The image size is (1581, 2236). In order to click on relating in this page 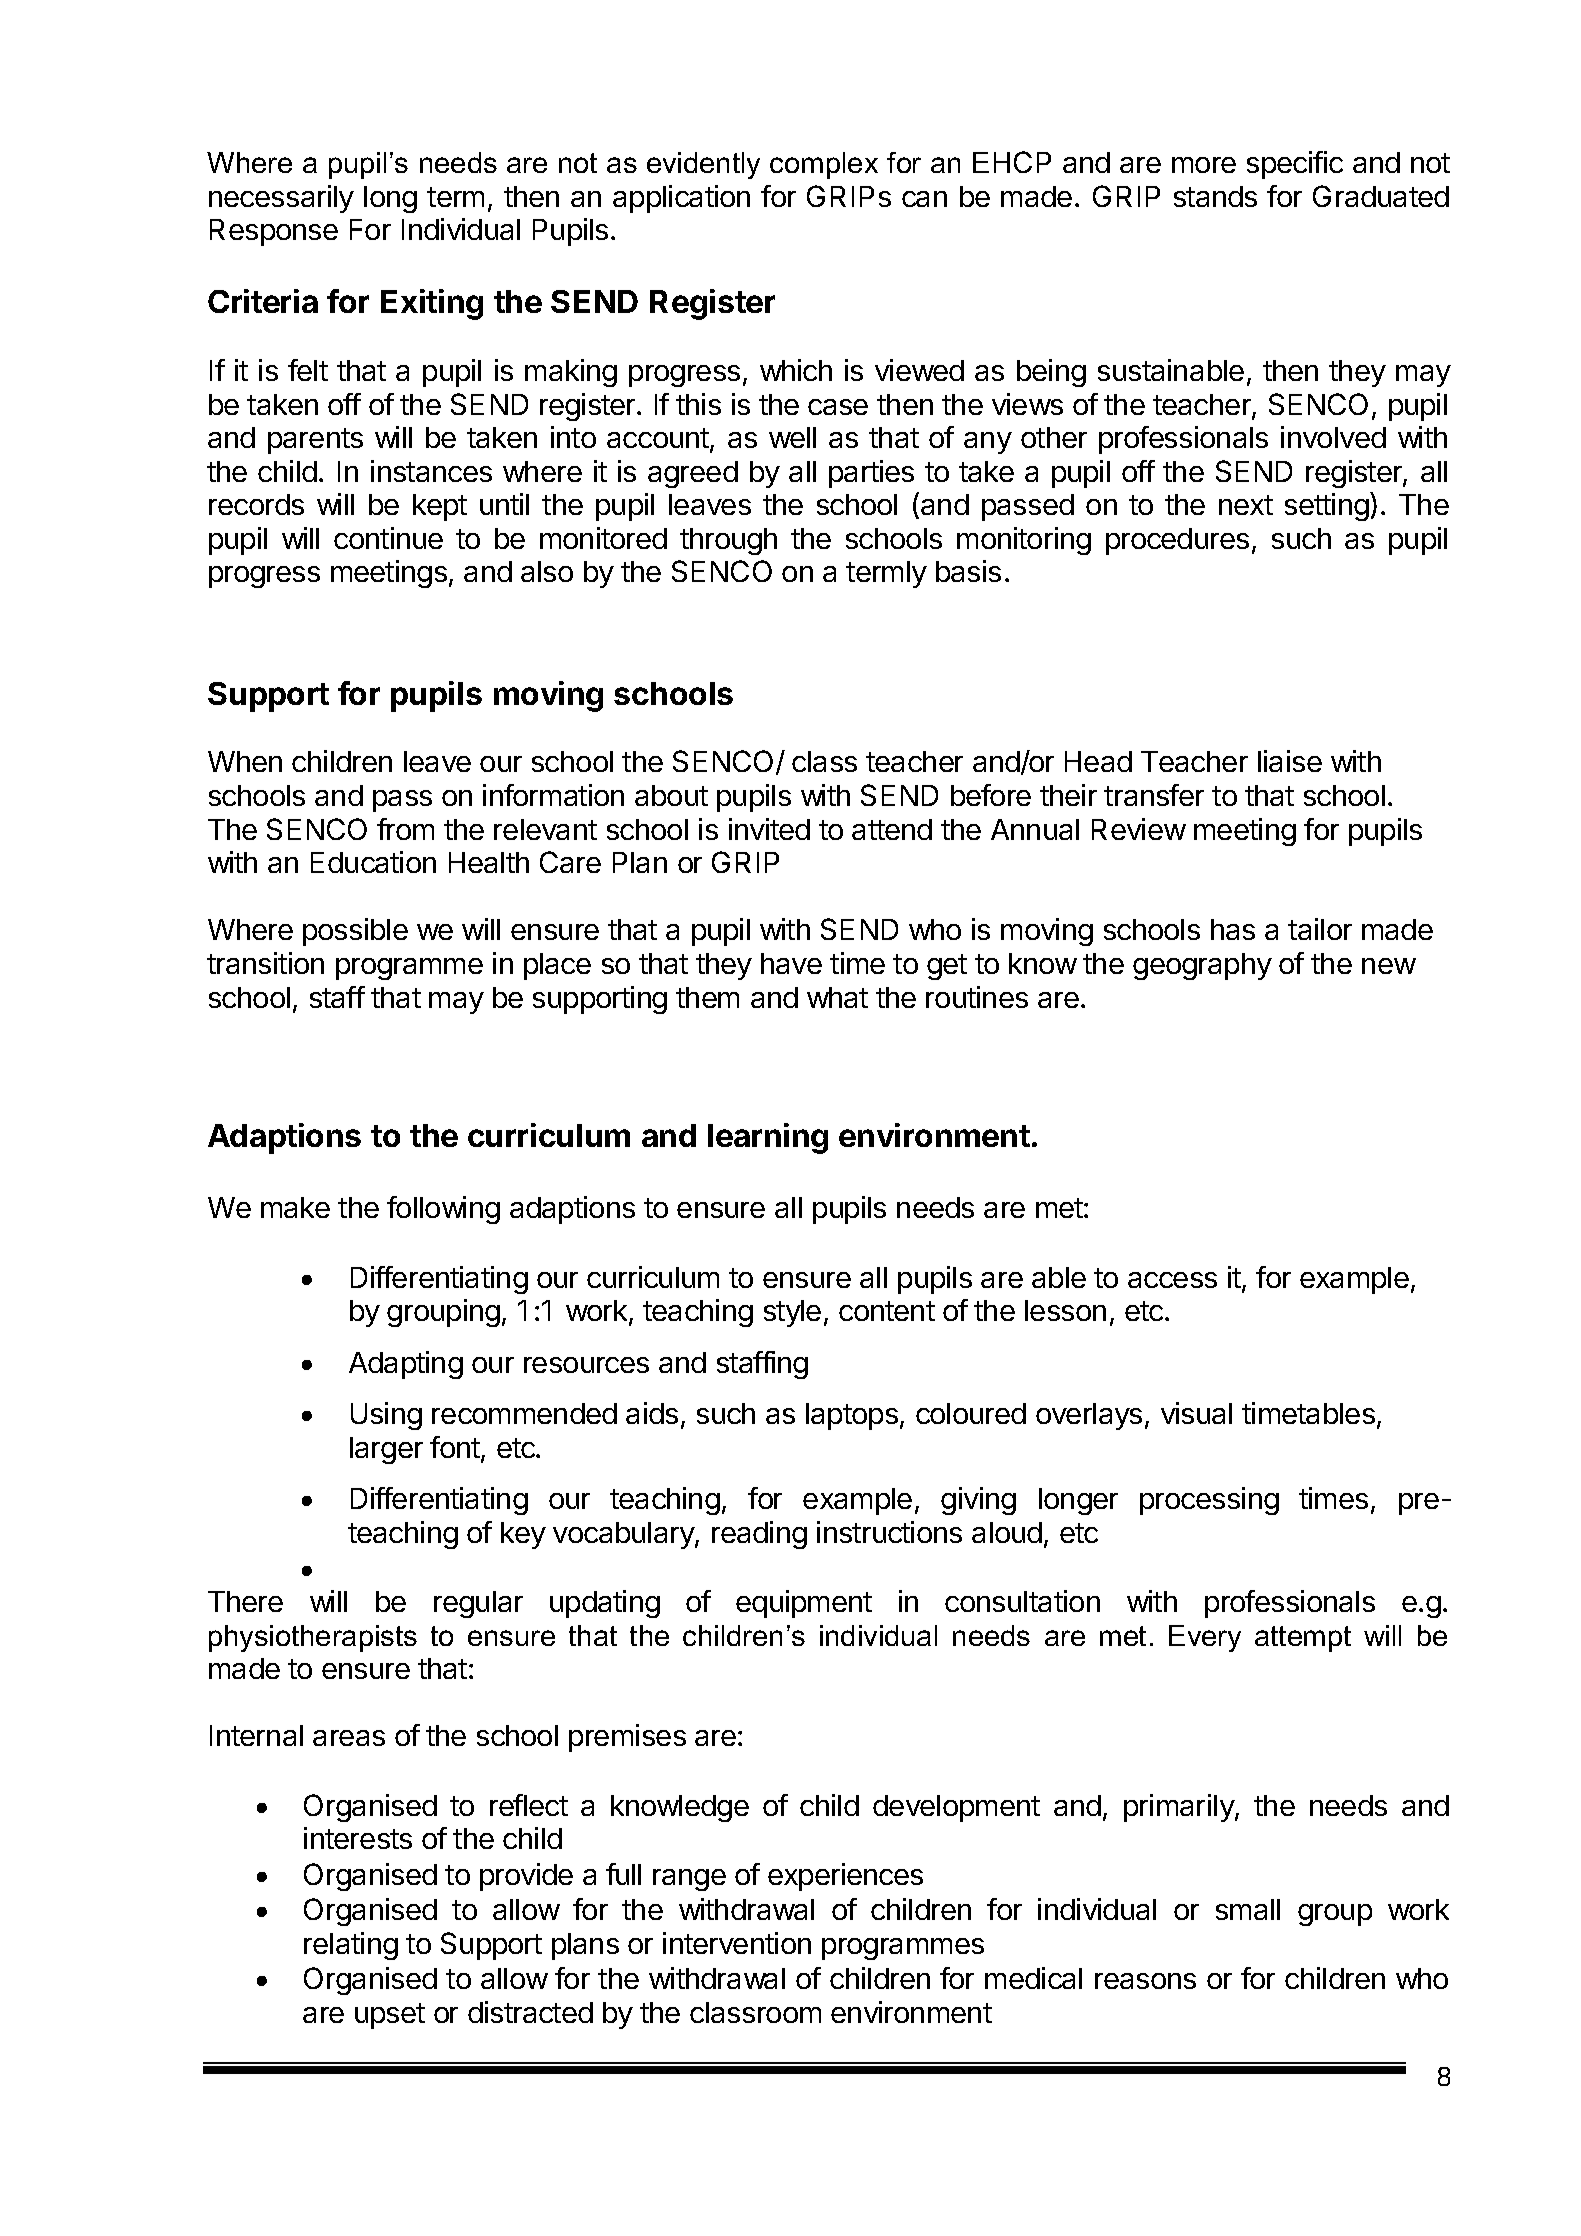, I will do `click(351, 1946)`.
